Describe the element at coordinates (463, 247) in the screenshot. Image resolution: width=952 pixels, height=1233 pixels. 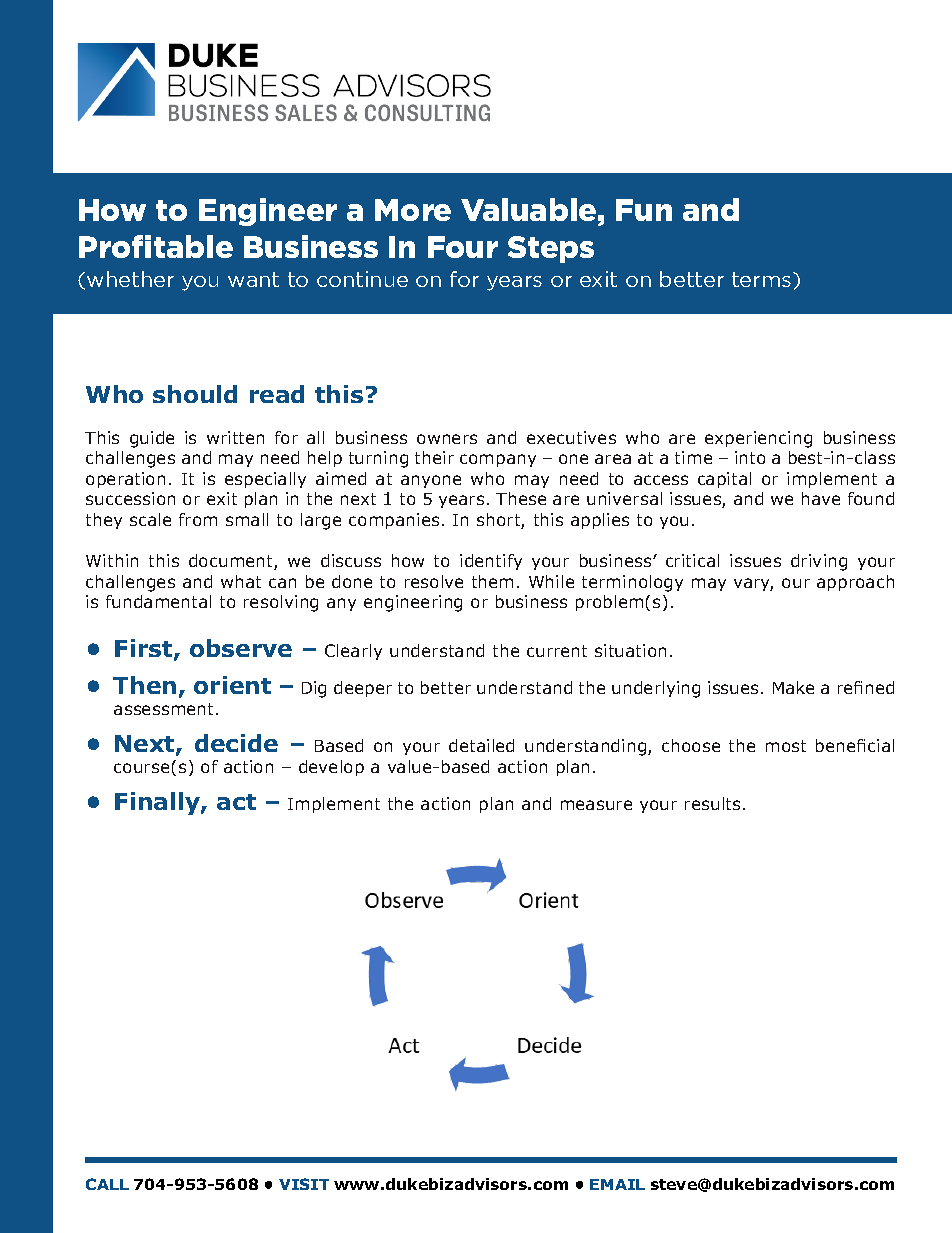
I see `Four` at that location.
